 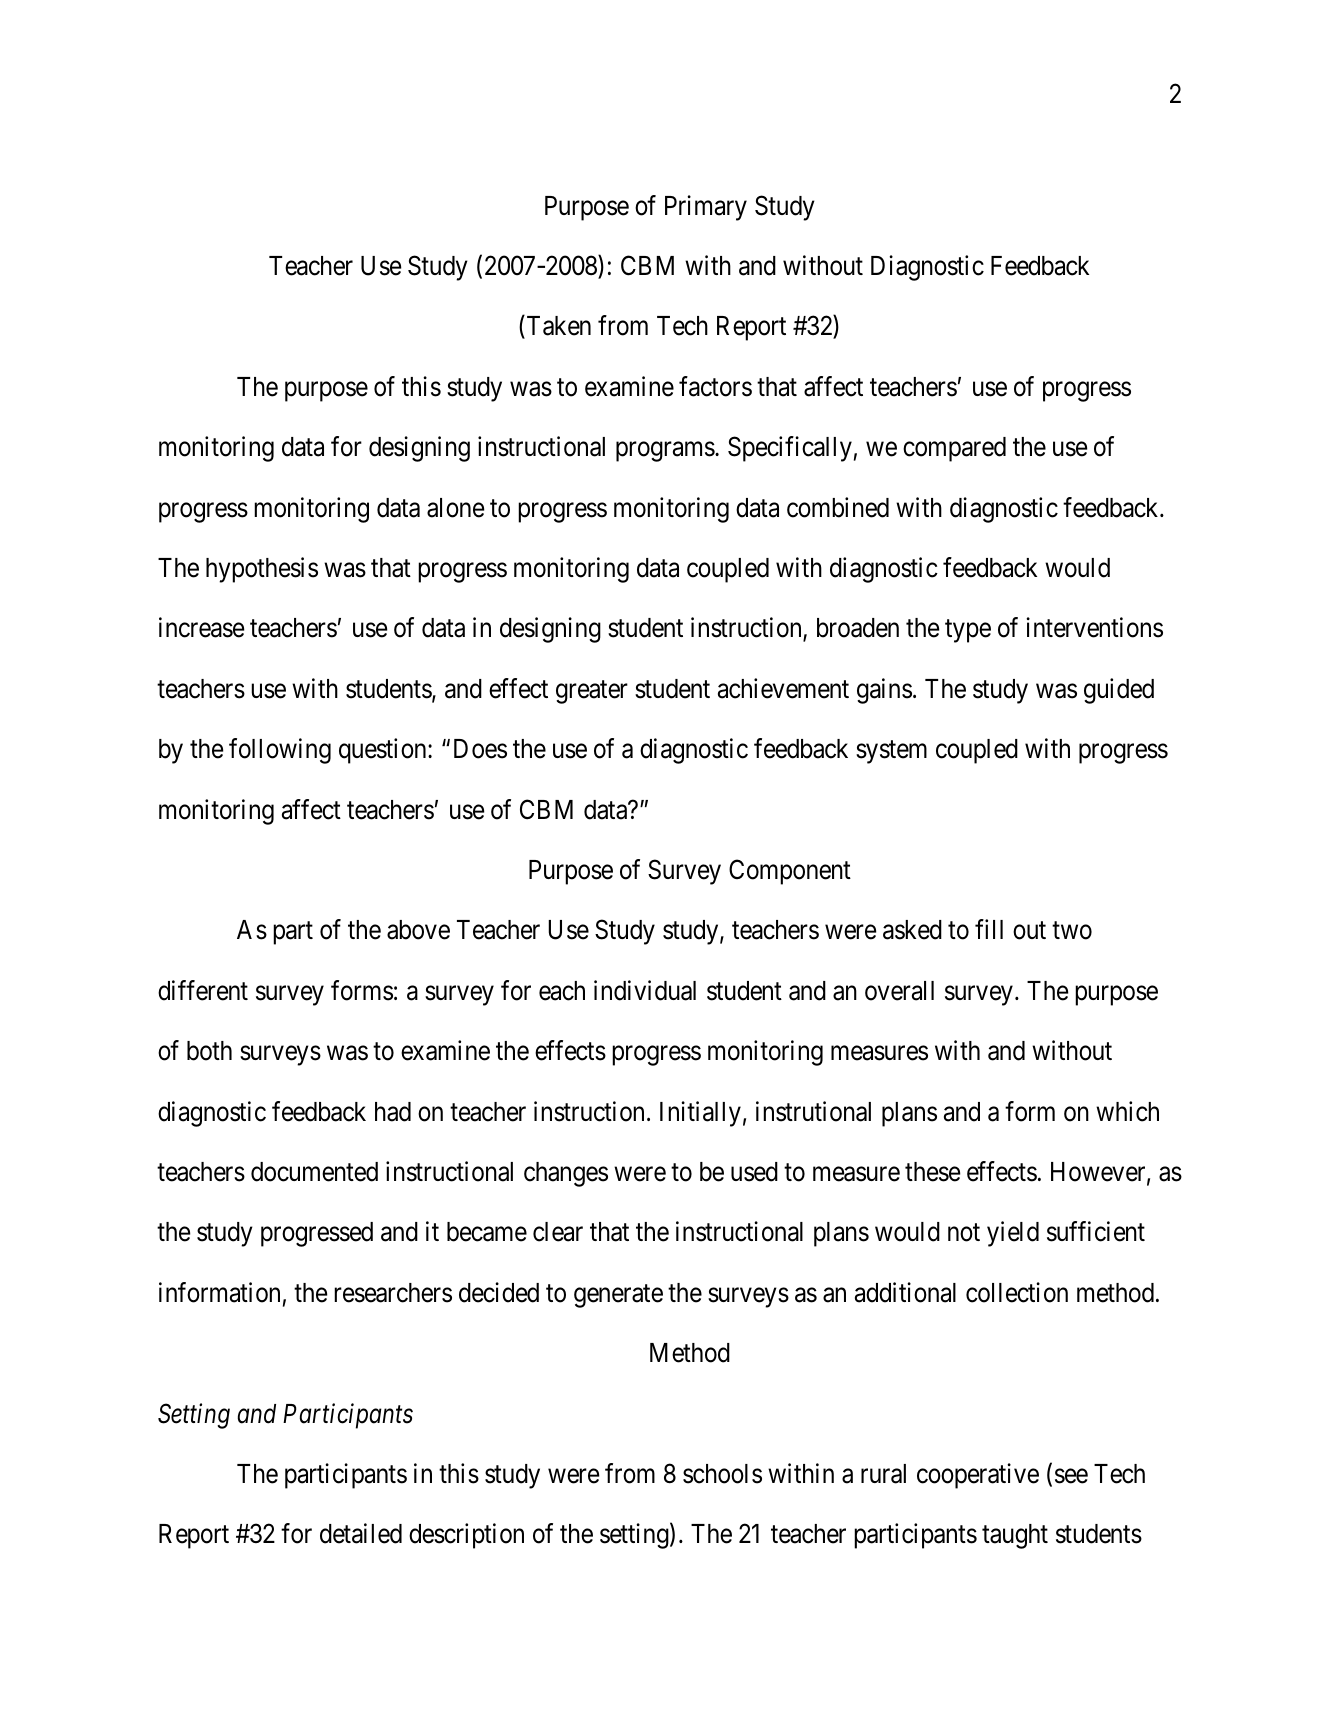 What do you see at coordinates (706, 208) in the page?
I see `Primary` at bounding box center [706, 208].
